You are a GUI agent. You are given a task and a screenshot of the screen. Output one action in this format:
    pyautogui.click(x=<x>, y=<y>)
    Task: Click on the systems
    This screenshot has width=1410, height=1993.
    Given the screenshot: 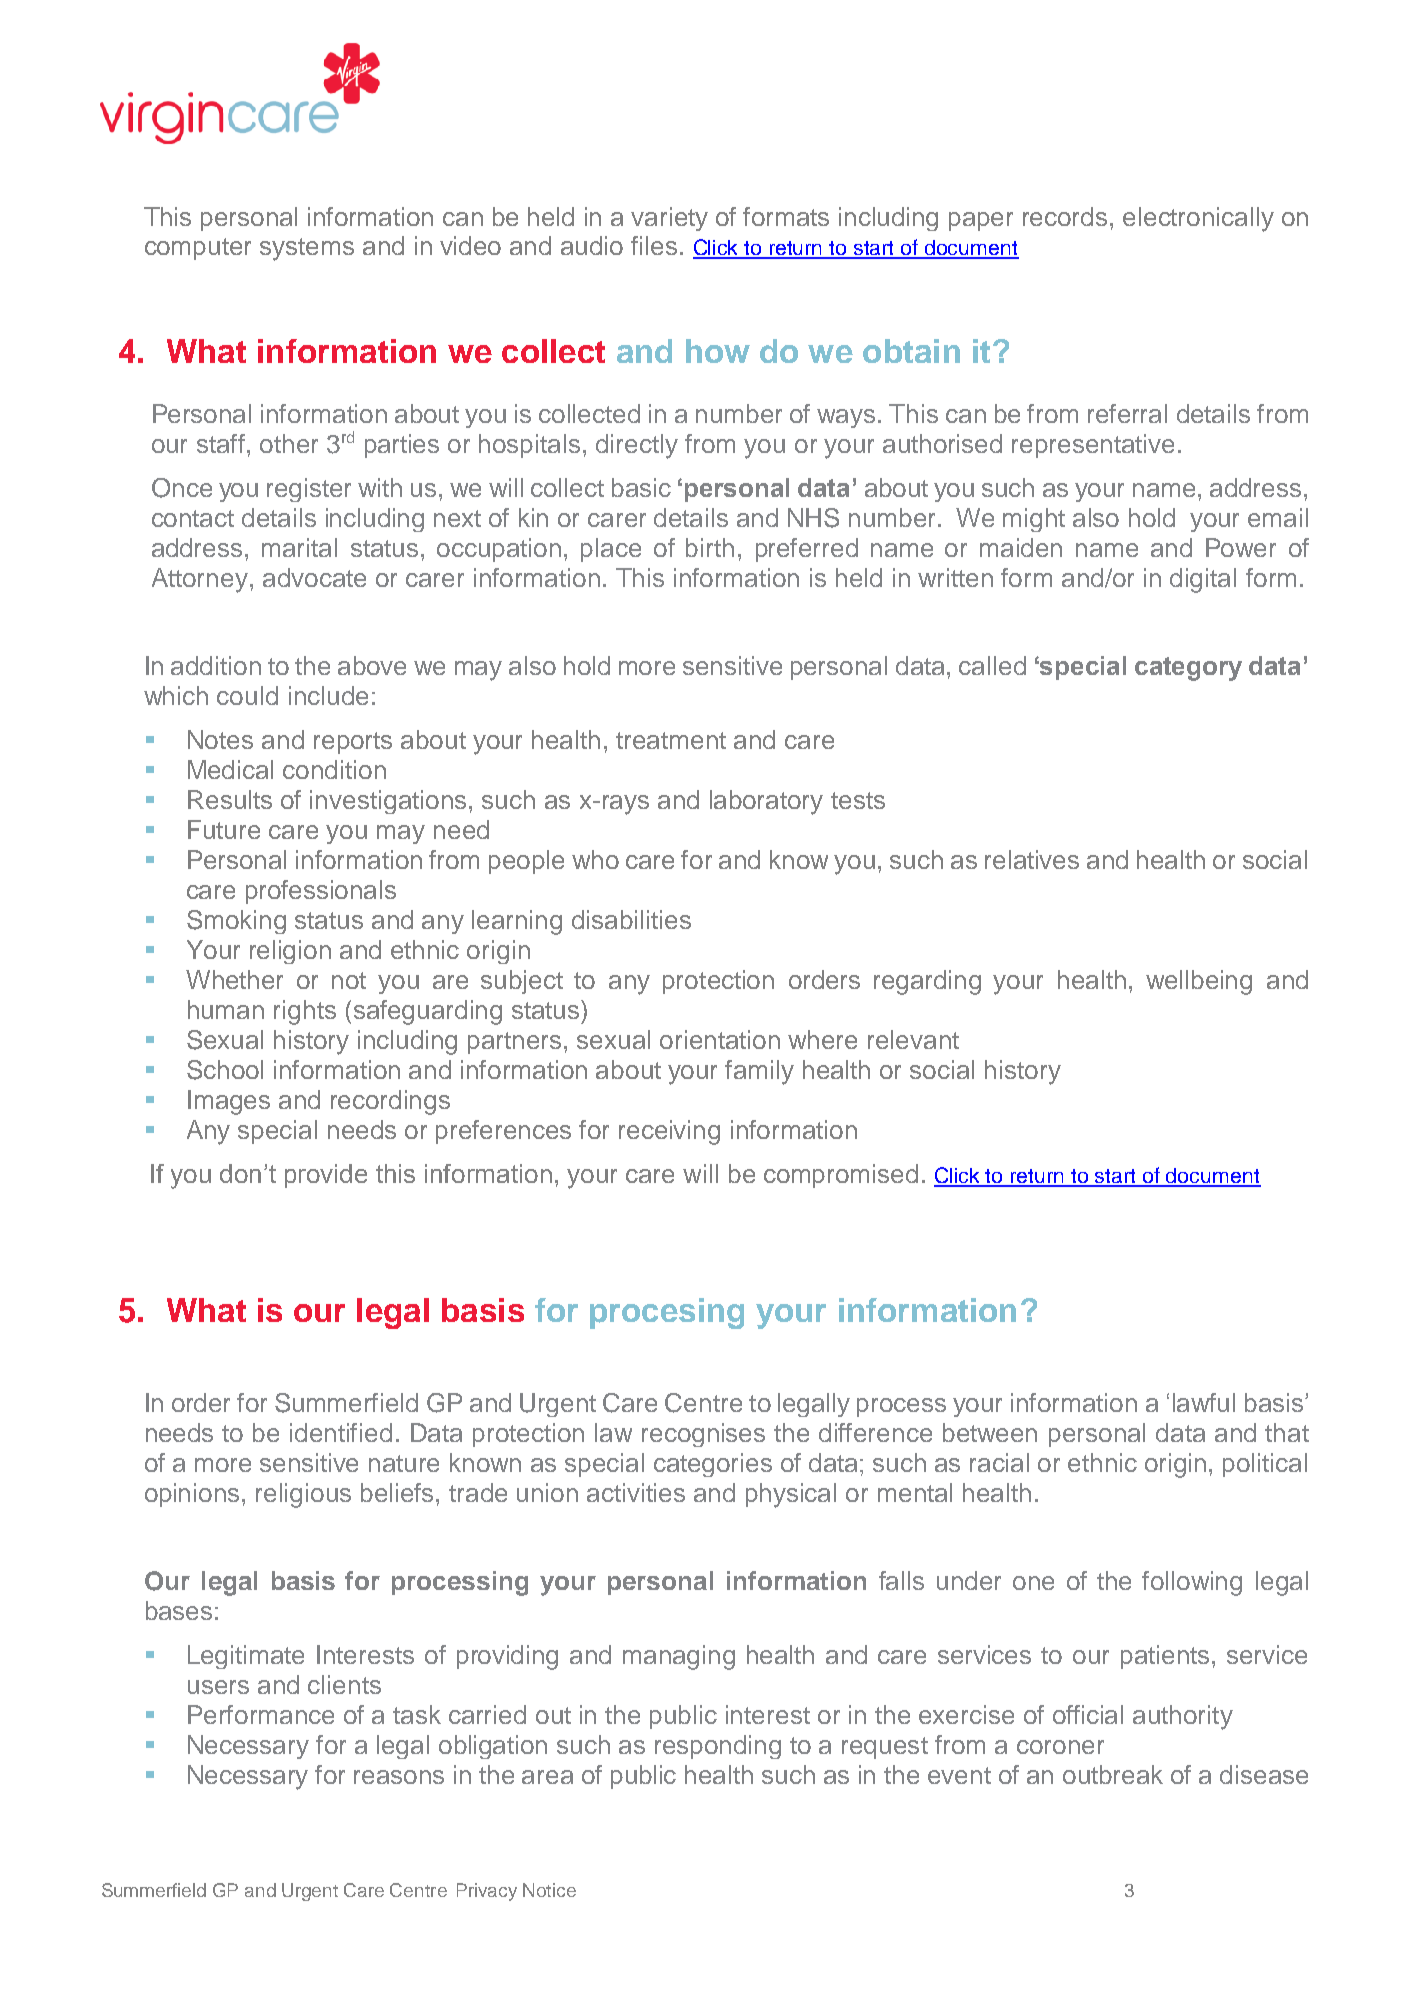 What is the action you would take?
    pyautogui.click(x=307, y=249)
